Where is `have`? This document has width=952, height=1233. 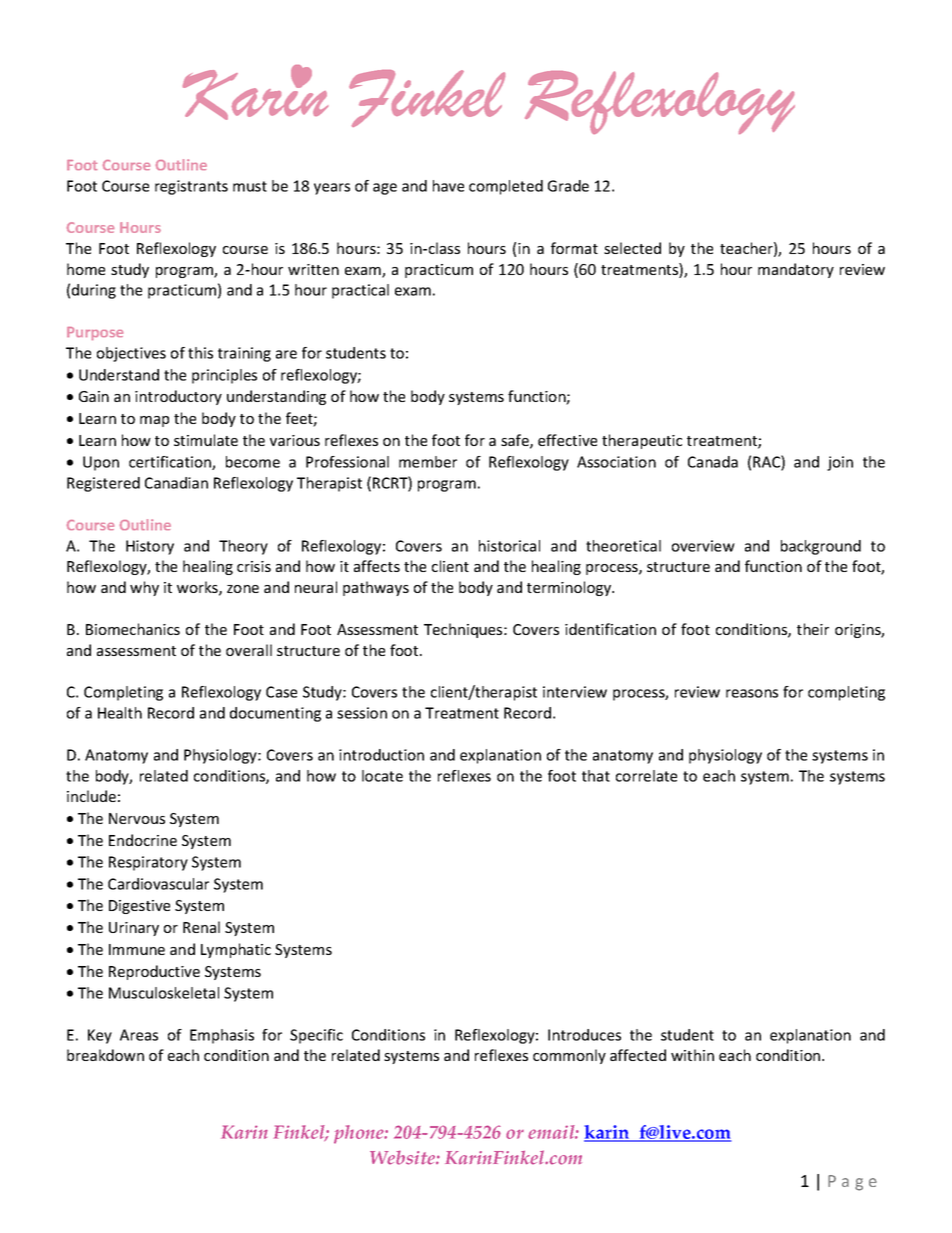
have is located at coordinates (448, 186).
